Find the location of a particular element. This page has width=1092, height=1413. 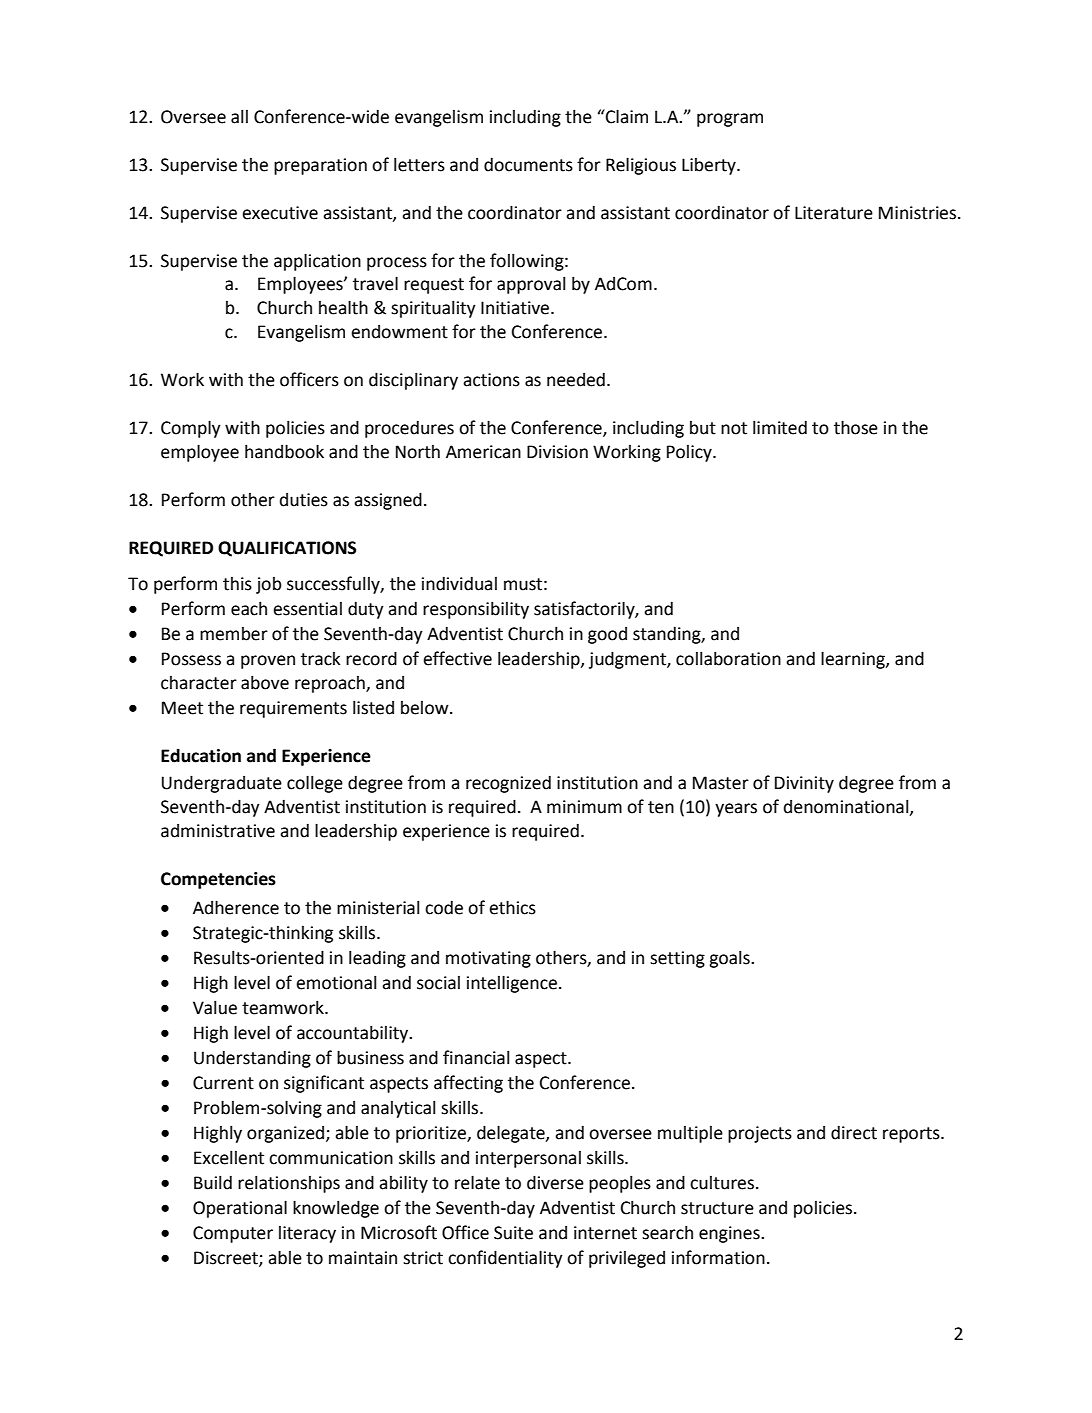

above is located at coordinates (265, 682).
